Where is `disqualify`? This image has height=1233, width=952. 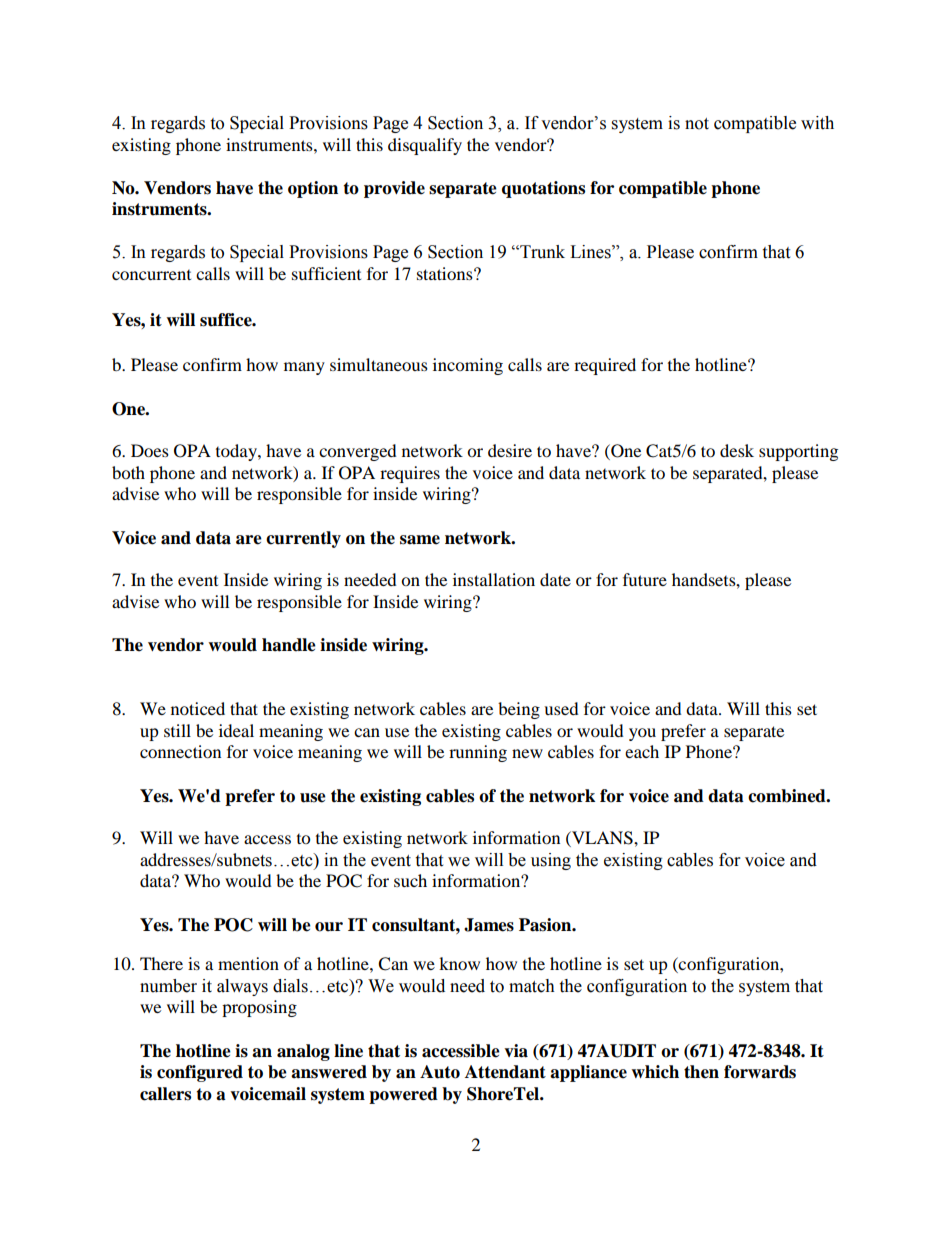 disqualify is located at coordinates (425, 146).
